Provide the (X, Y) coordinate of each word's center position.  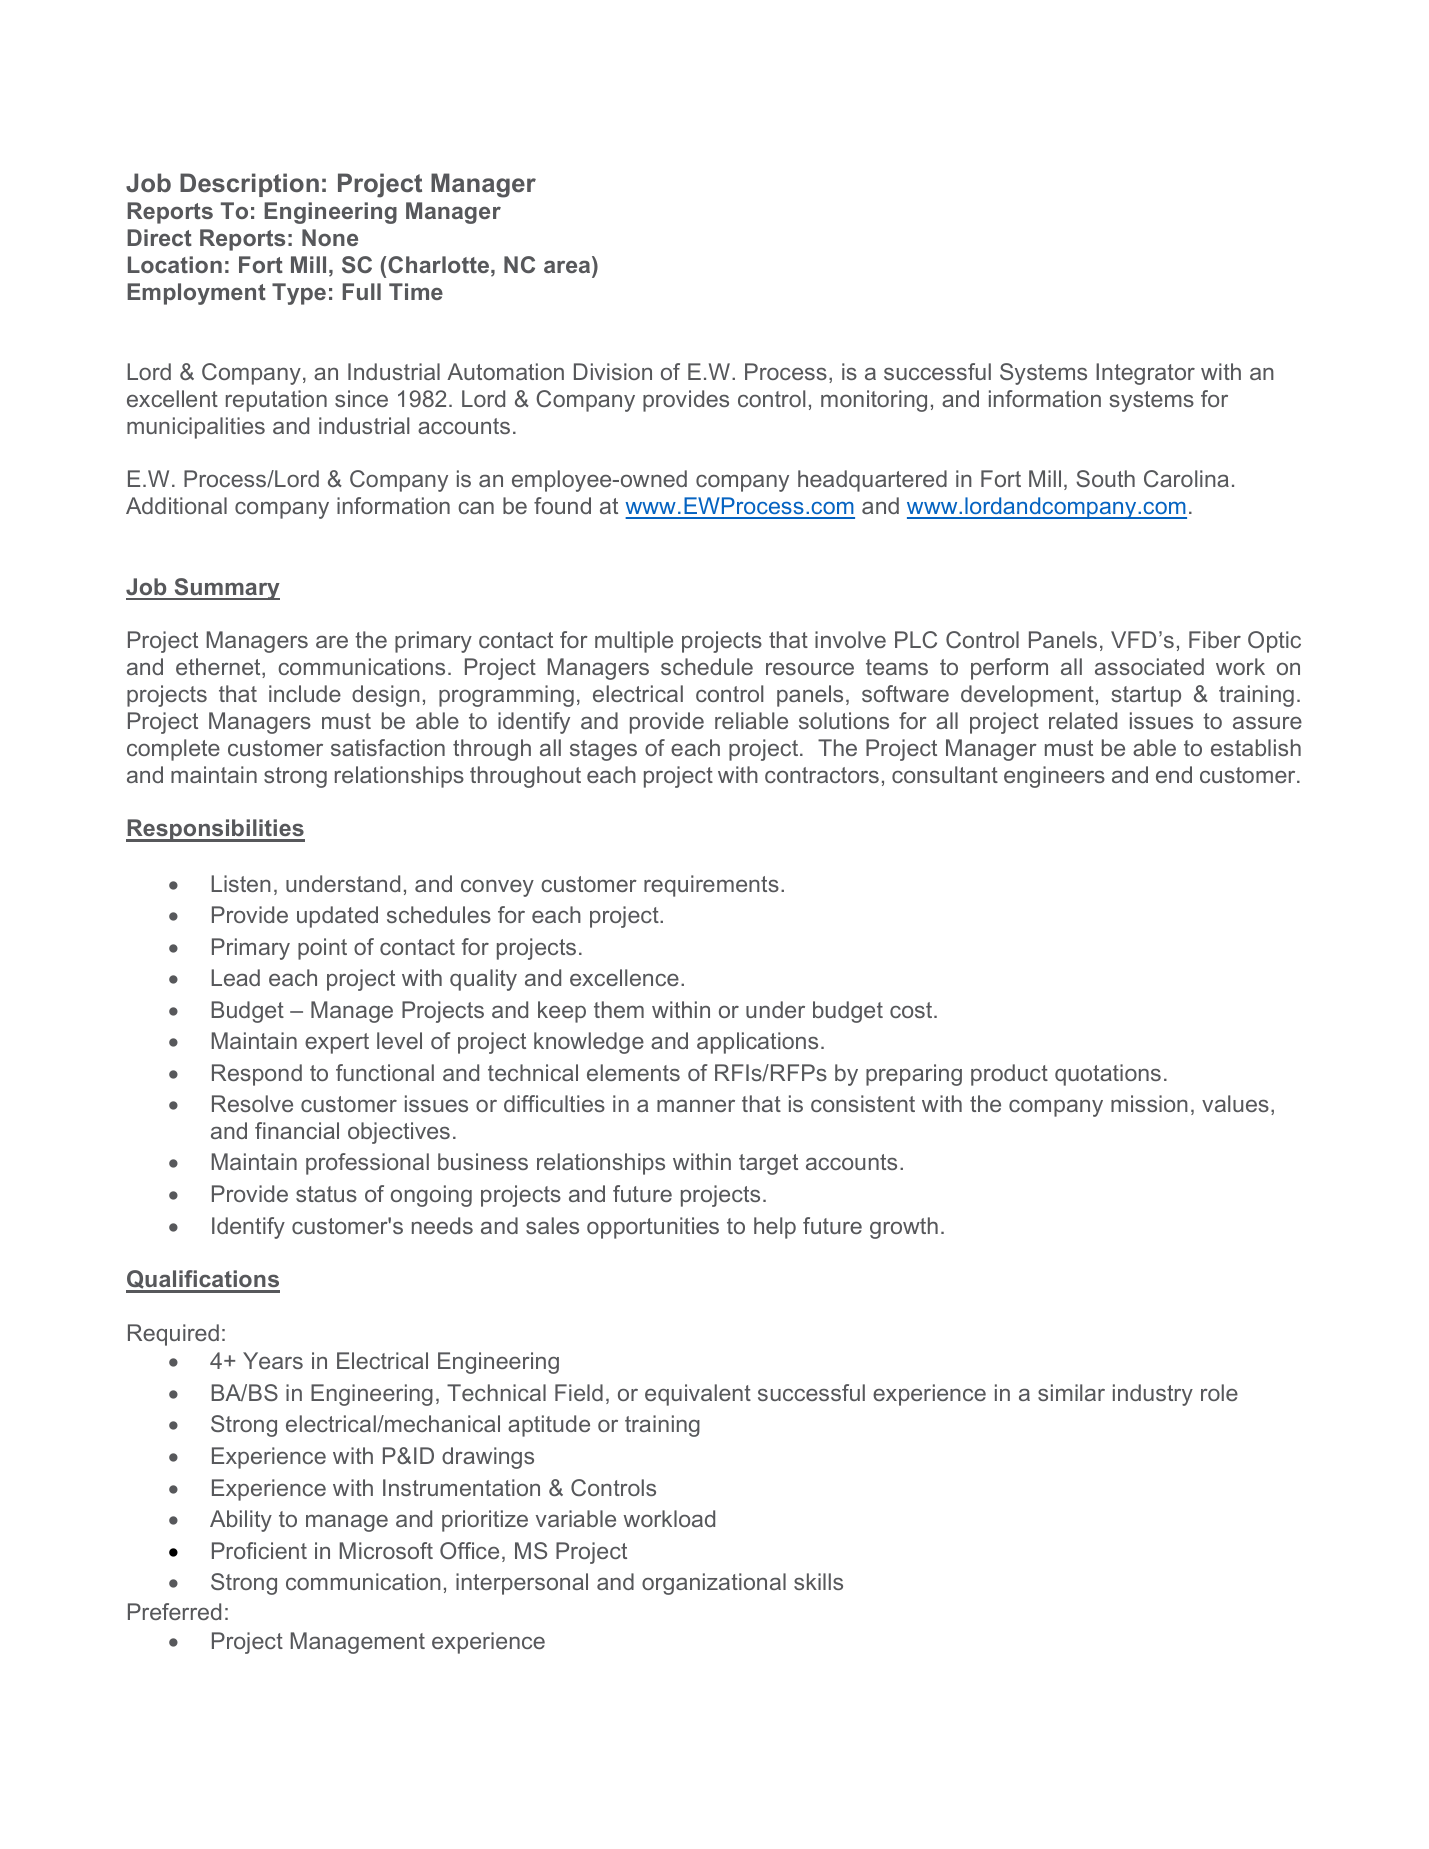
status (326, 1194)
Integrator (1145, 374)
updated (337, 917)
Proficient (259, 1550)
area (567, 266)
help (775, 1228)
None (330, 237)
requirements (711, 886)
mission (1149, 1103)
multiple (634, 642)
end (1174, 774)
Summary (226, 589)
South (1105, 478)
